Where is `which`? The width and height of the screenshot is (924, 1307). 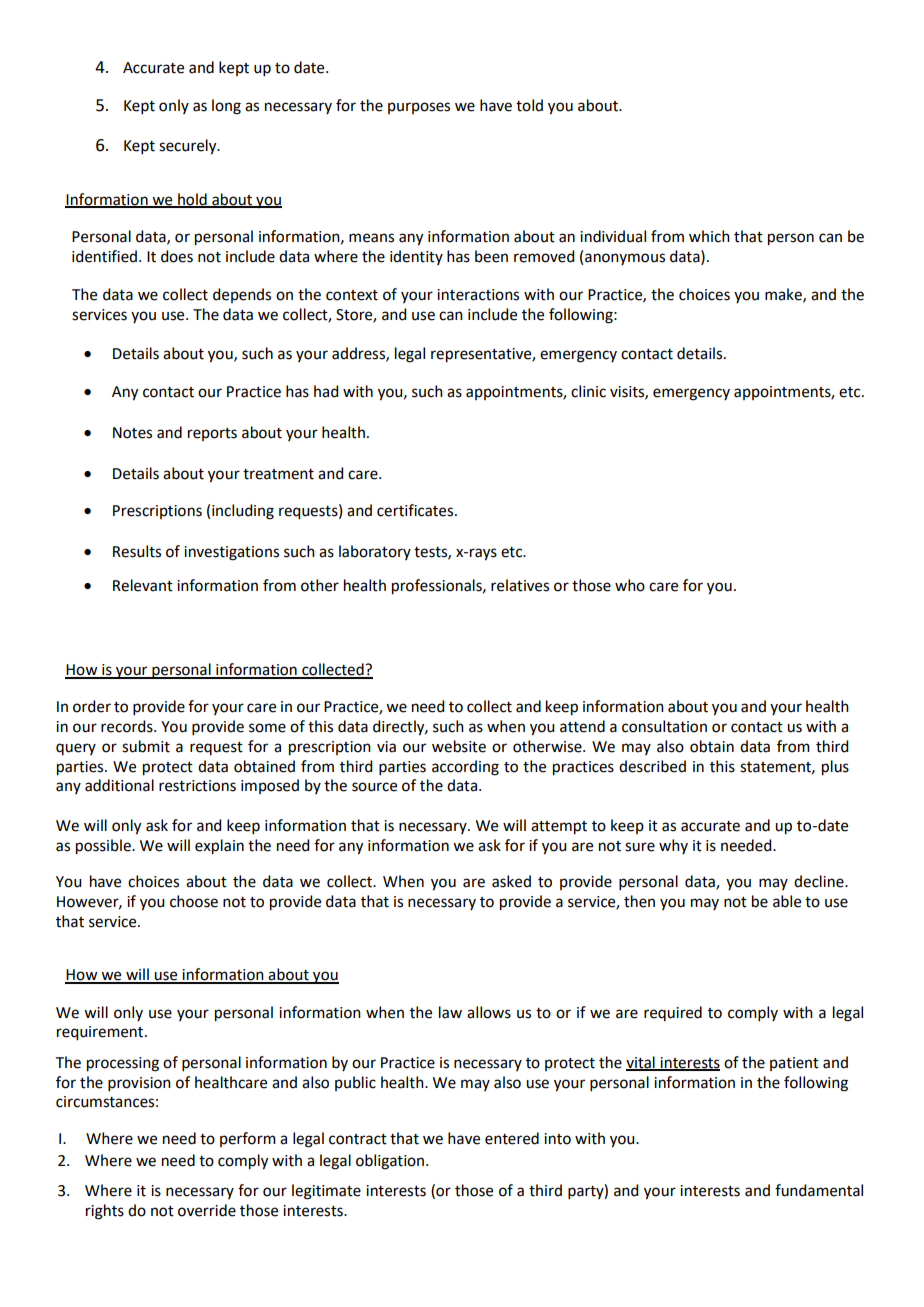
which is located at coordinates (709, 236).
